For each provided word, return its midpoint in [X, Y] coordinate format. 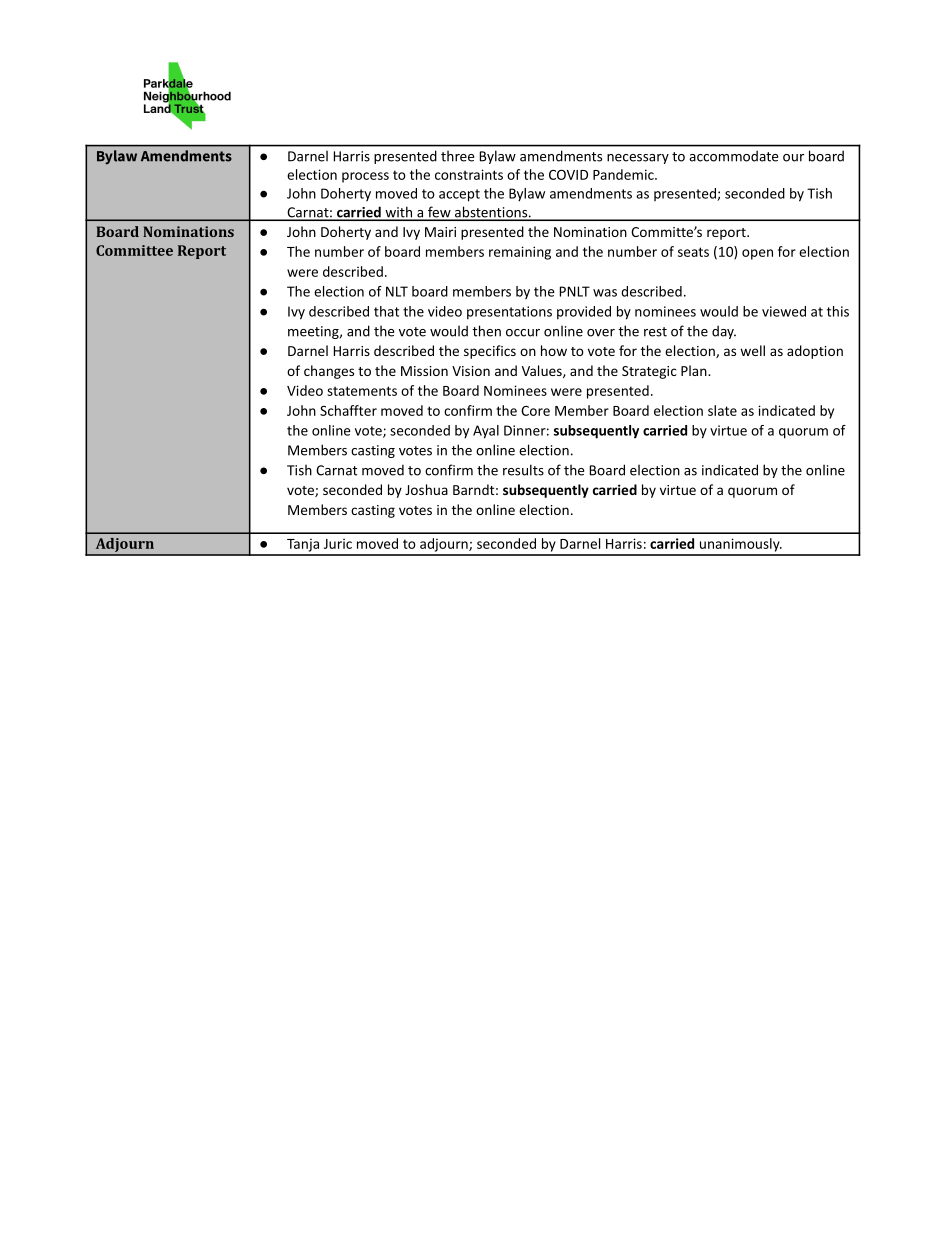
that [386, 311]
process [365, 177]
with [399, 213]
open [757, 254]
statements [362, 391]
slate [722, 410]
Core [535, 411]
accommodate [733, 156]
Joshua [426, 489]
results [523, 470]
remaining [520, 253]
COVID [568, 174]
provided [584, 313]
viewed [784, 311]
